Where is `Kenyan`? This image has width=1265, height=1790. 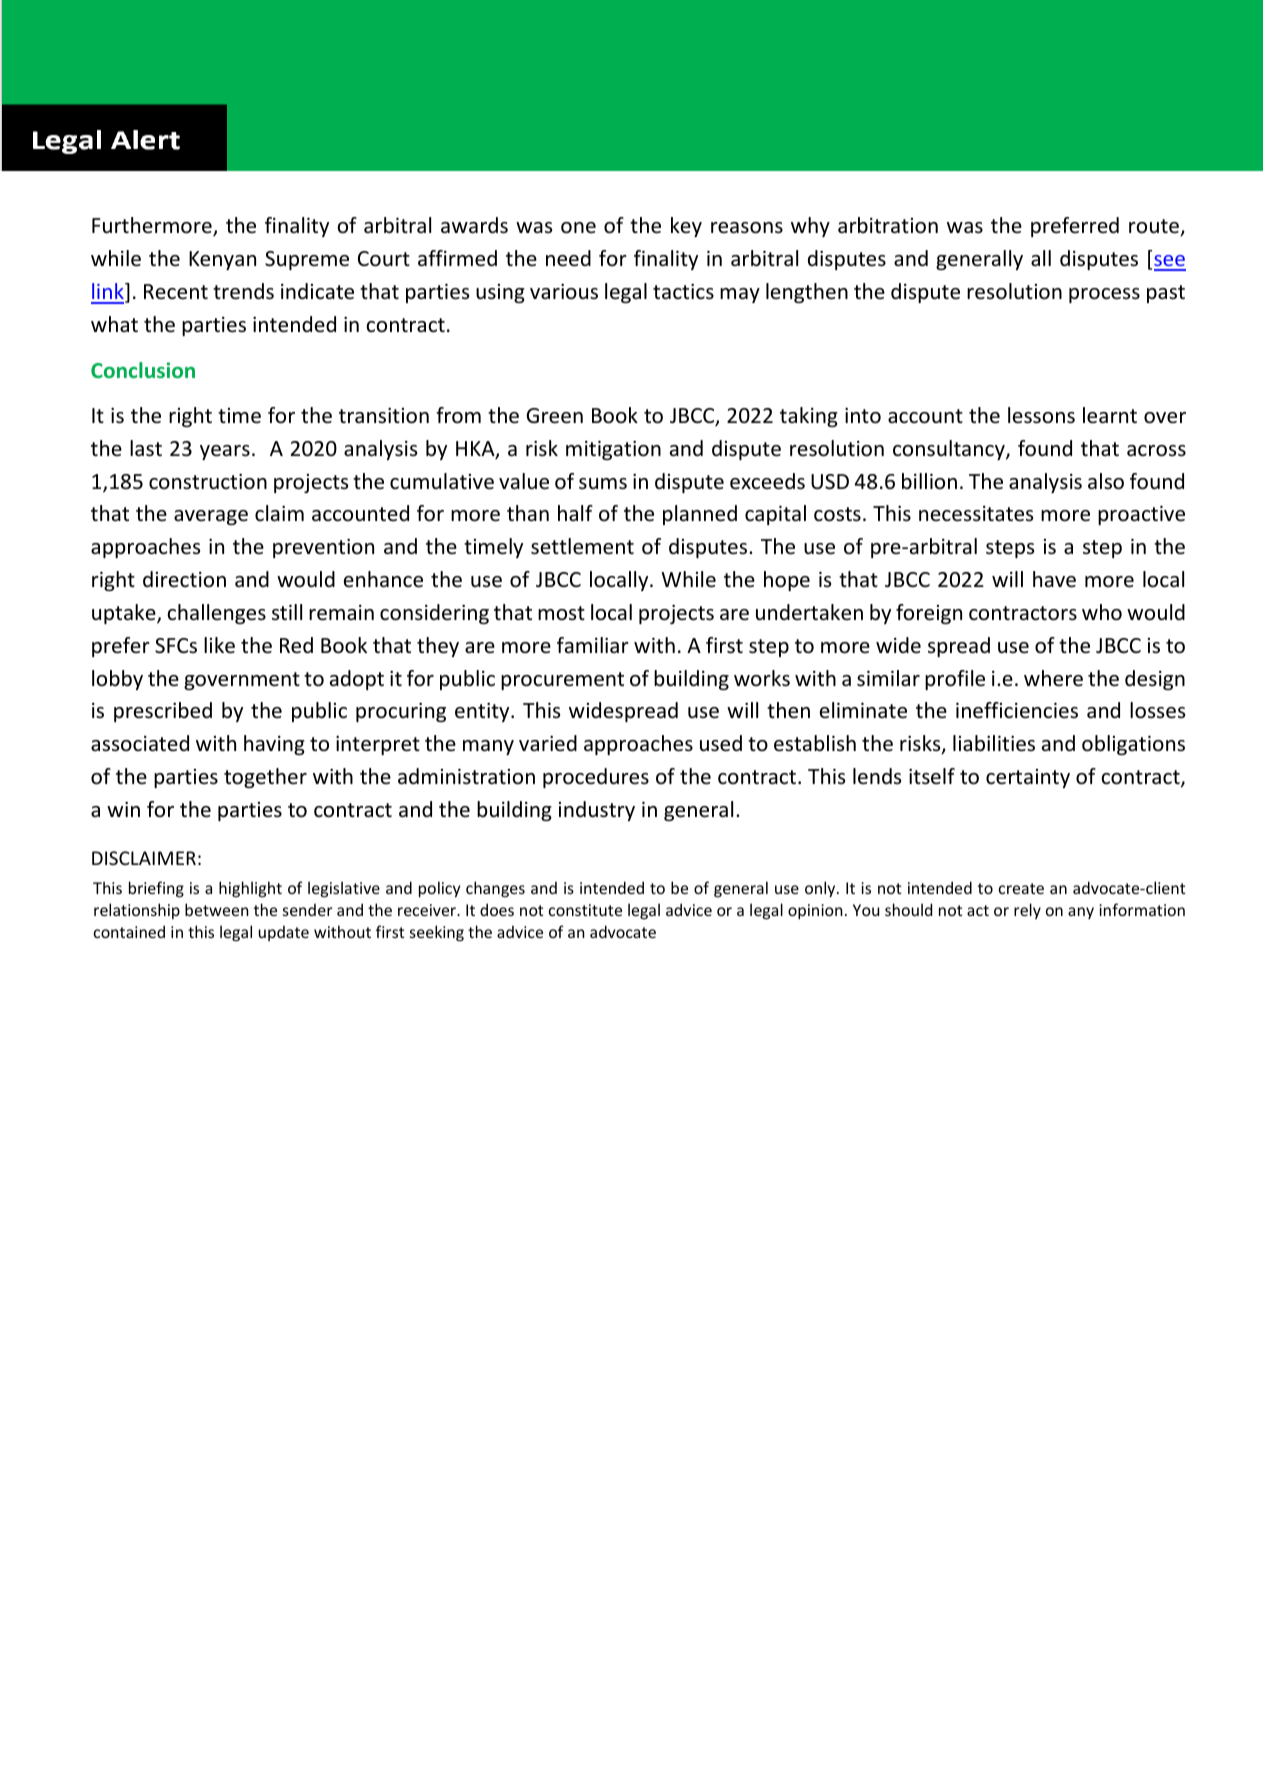
Kenyan is located at coordinates (222, 260).
